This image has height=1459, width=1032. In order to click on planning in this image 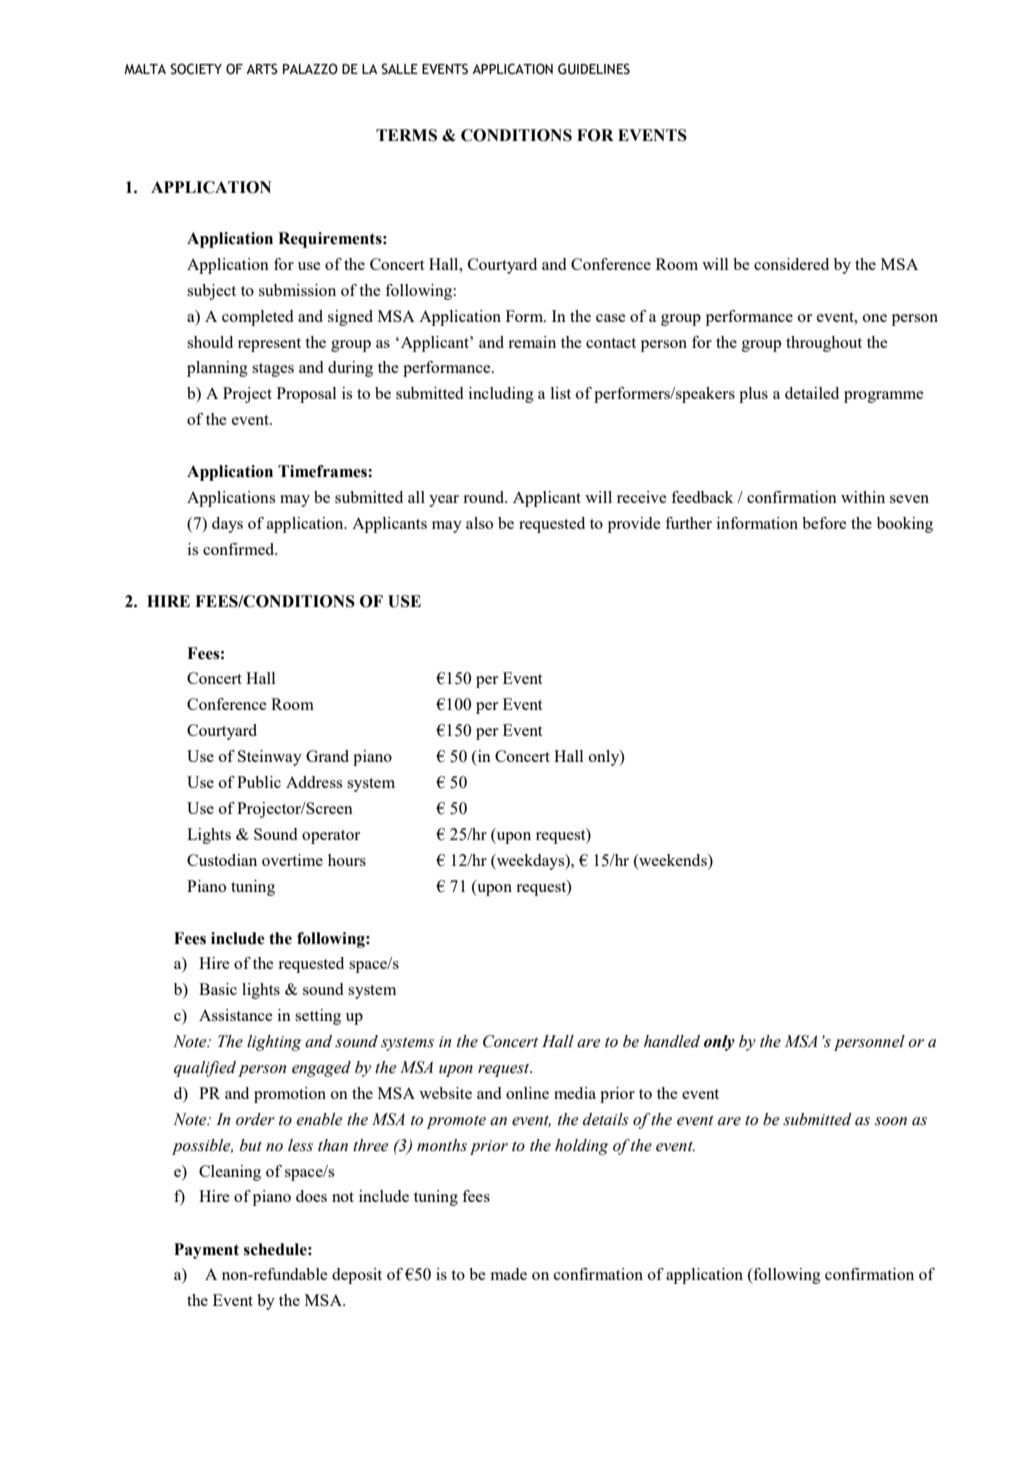, I will do `click(217, 369)`.
